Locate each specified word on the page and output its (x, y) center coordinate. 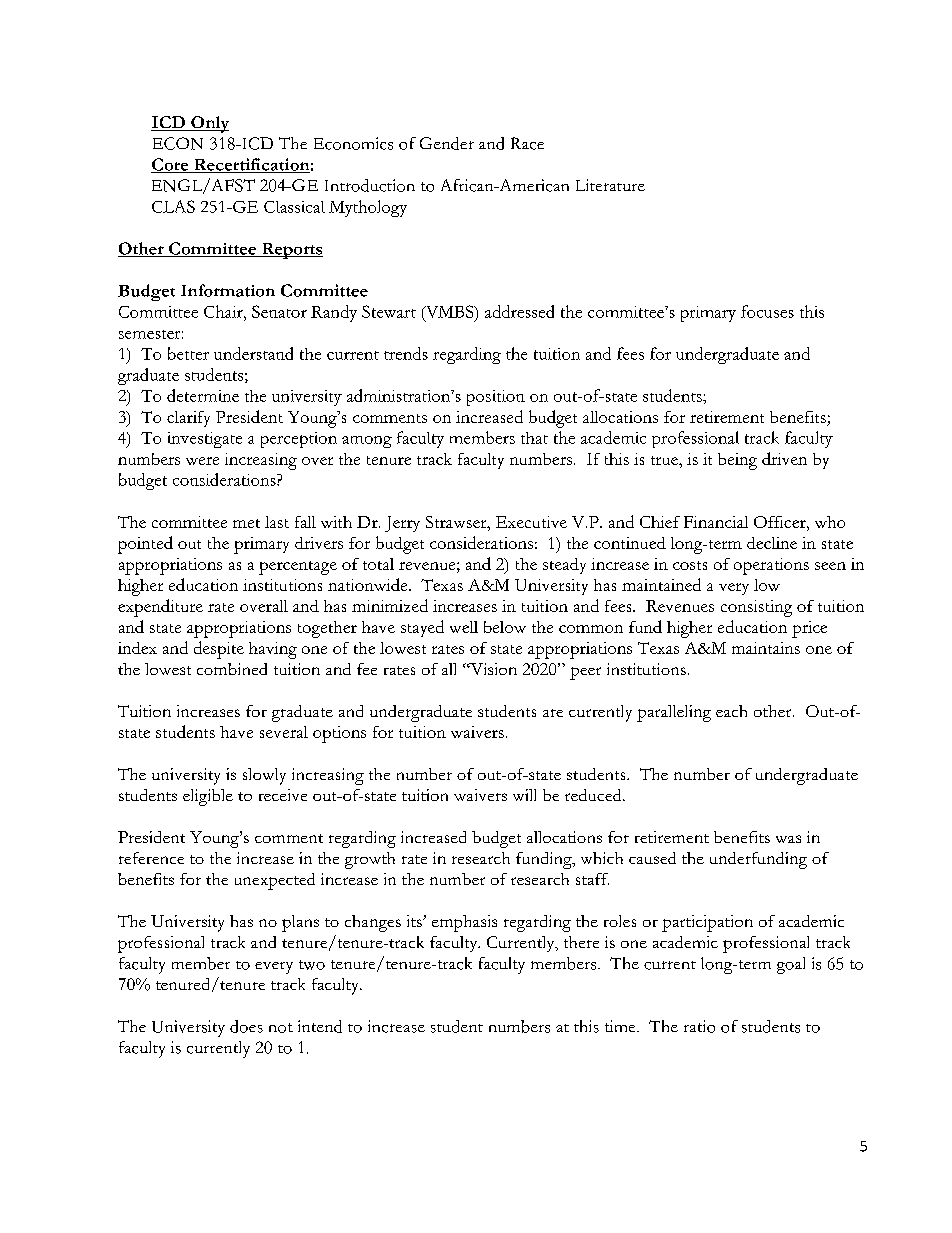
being (737, 461)
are (553, 713)
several (284, 732)
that (534, 438)
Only (209, 124)
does (246, 1026)
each (731, 711)
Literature (610, 185)
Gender (447, 143)
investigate (205, 440)
